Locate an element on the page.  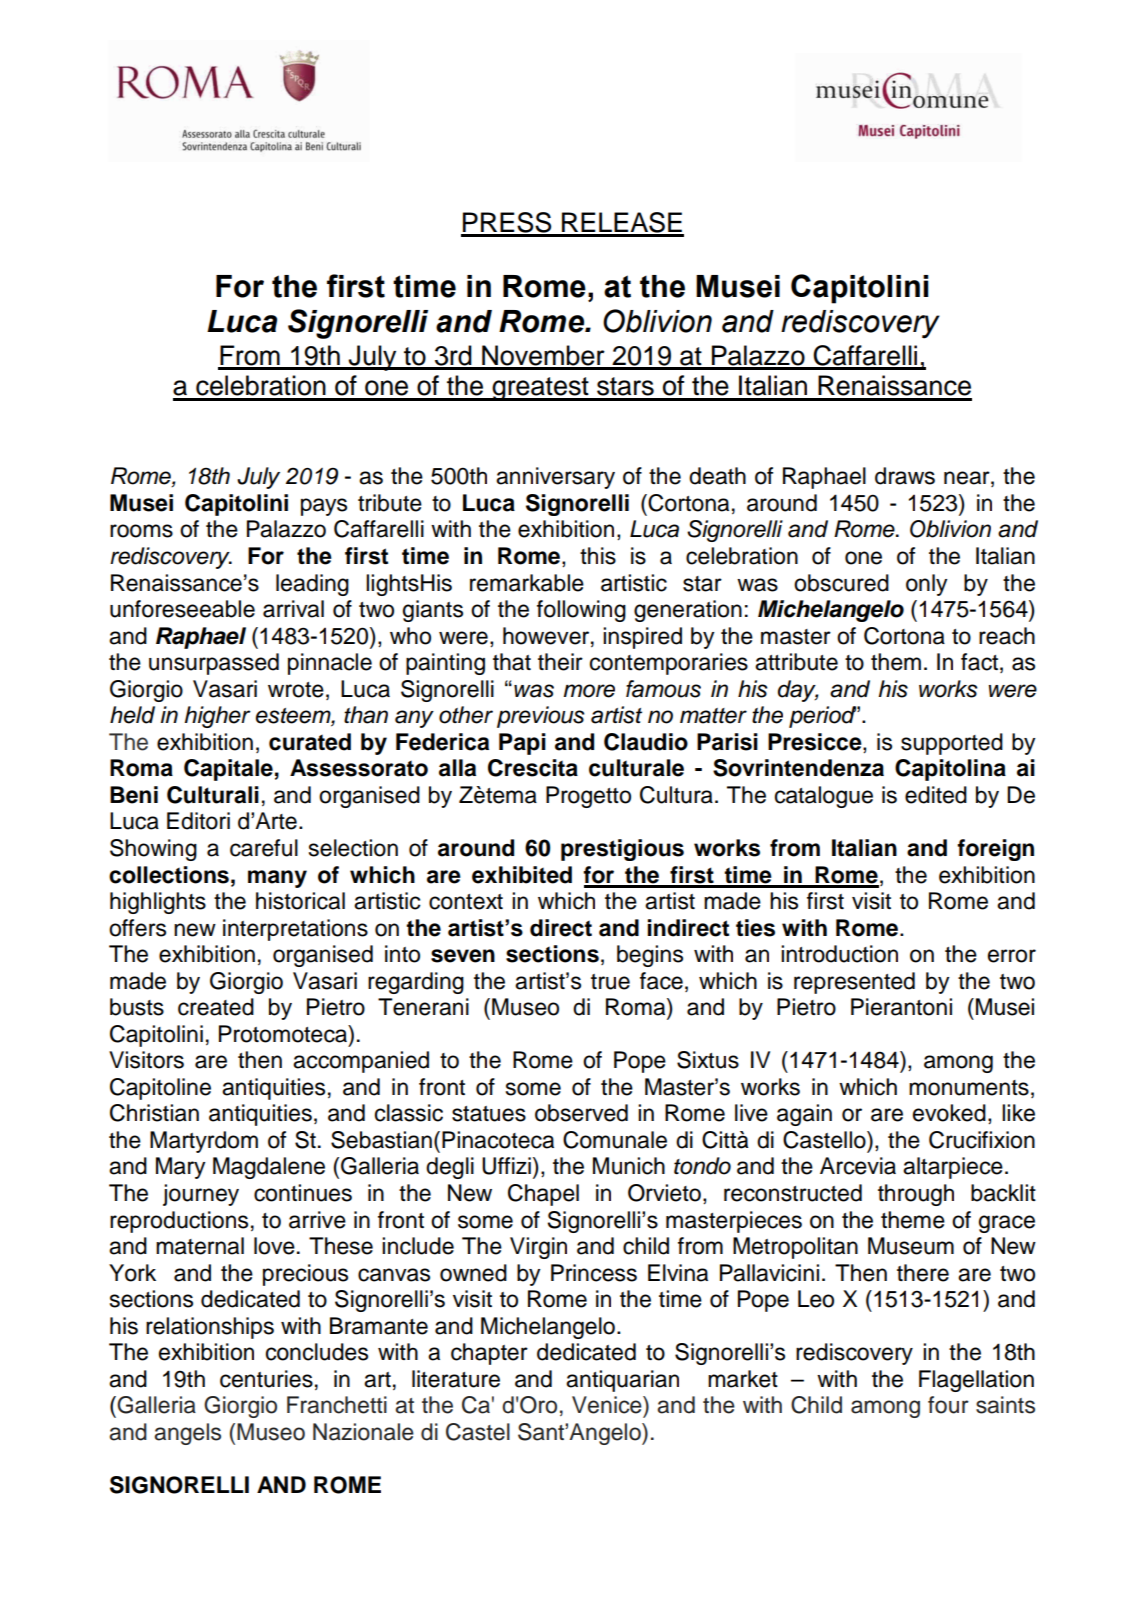
centuries is located at coordinates (266, 1379).
